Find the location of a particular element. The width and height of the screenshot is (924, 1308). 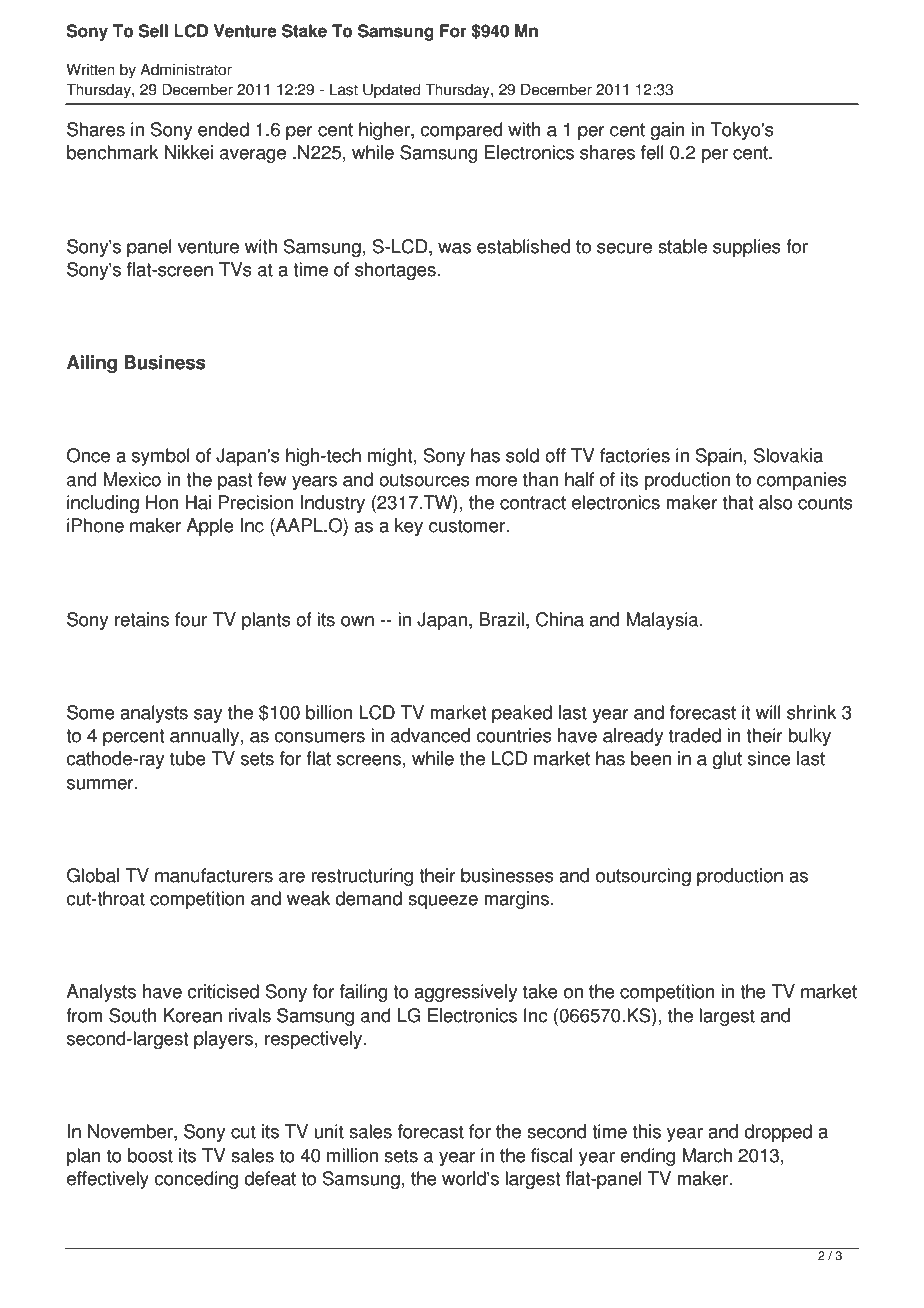

symbol is located at coordinates (161, 457).
